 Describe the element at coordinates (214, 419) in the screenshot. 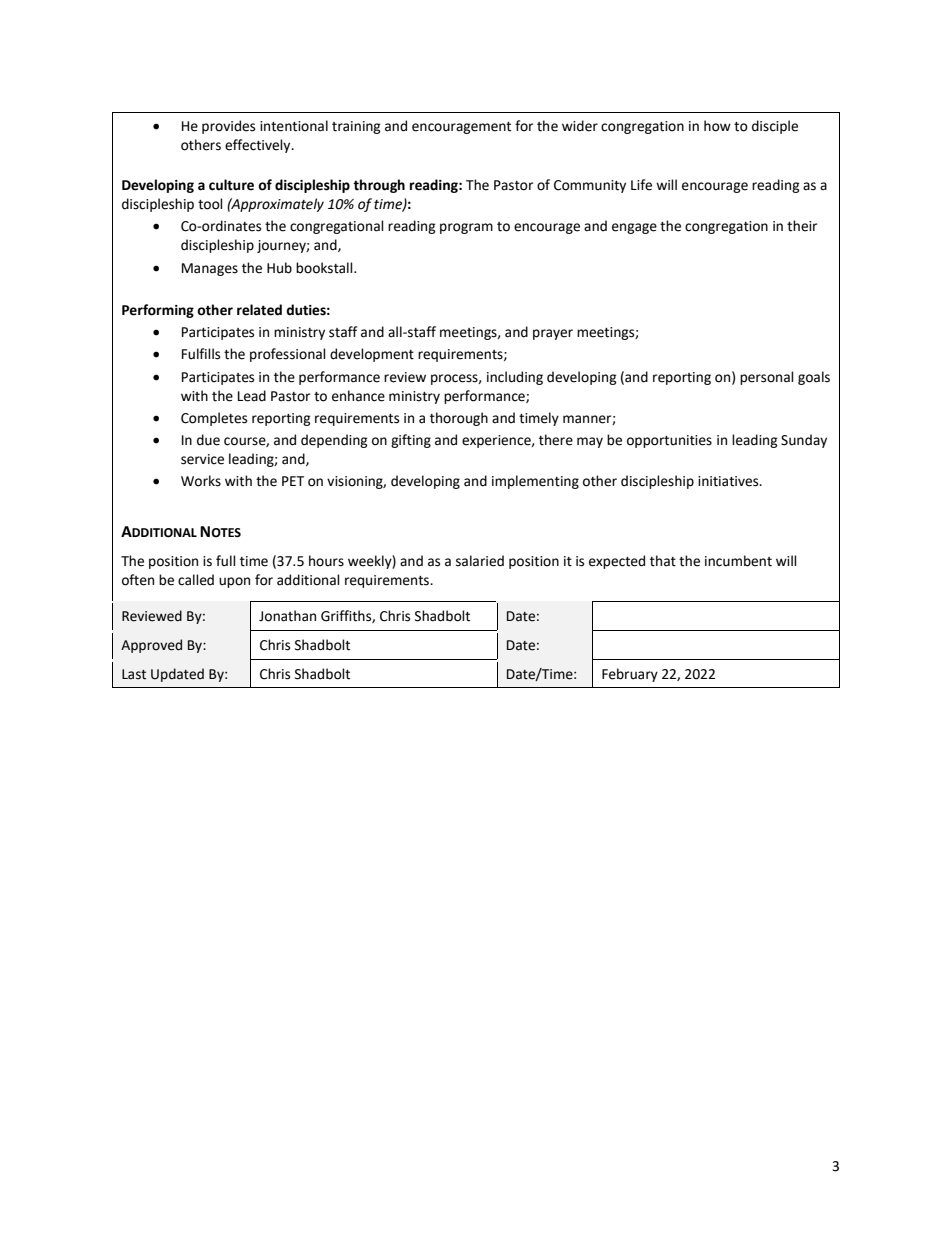

I see `Completes` at that location.
